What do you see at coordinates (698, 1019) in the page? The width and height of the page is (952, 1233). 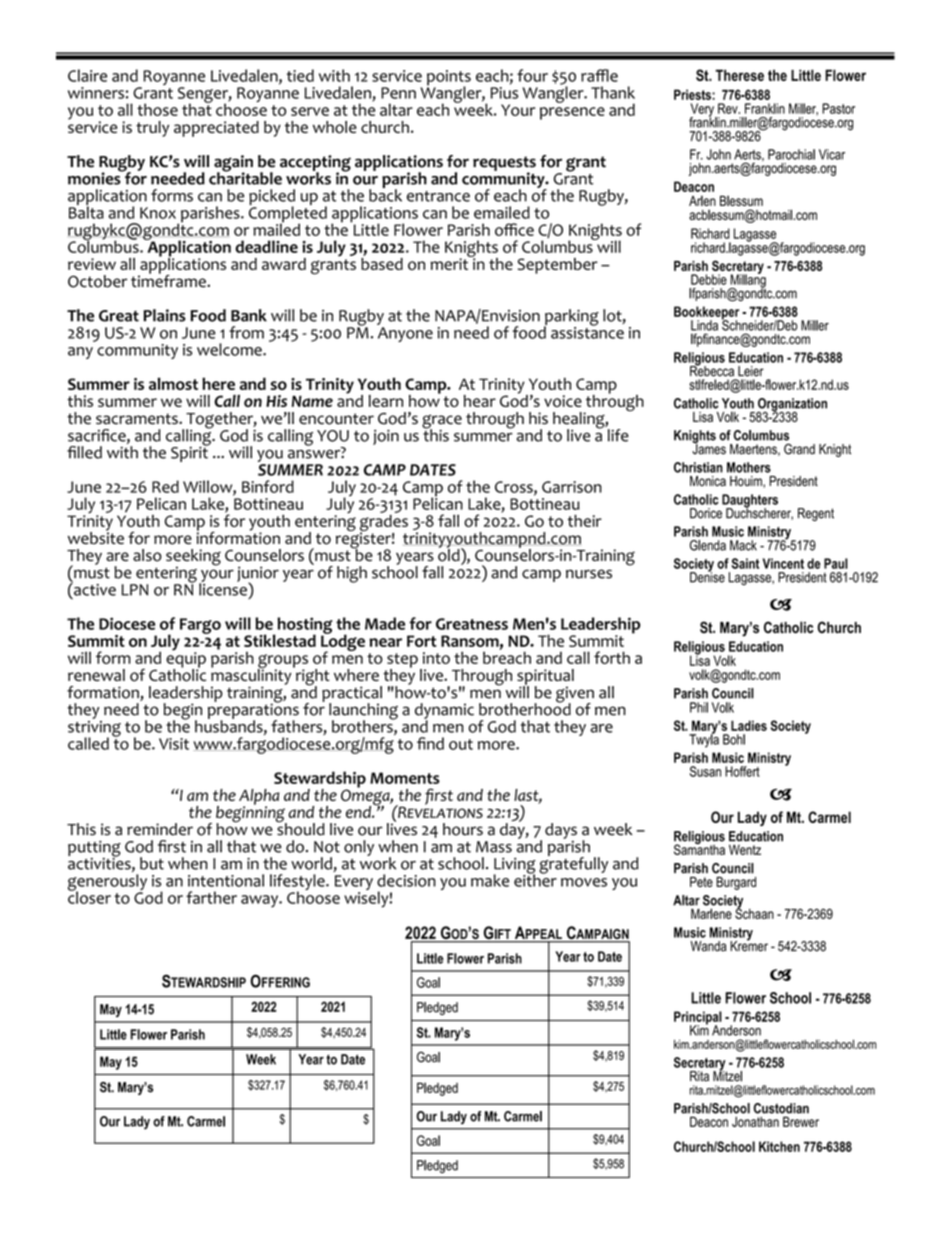 I see `Principal` at bounding box center [698, 1019].
